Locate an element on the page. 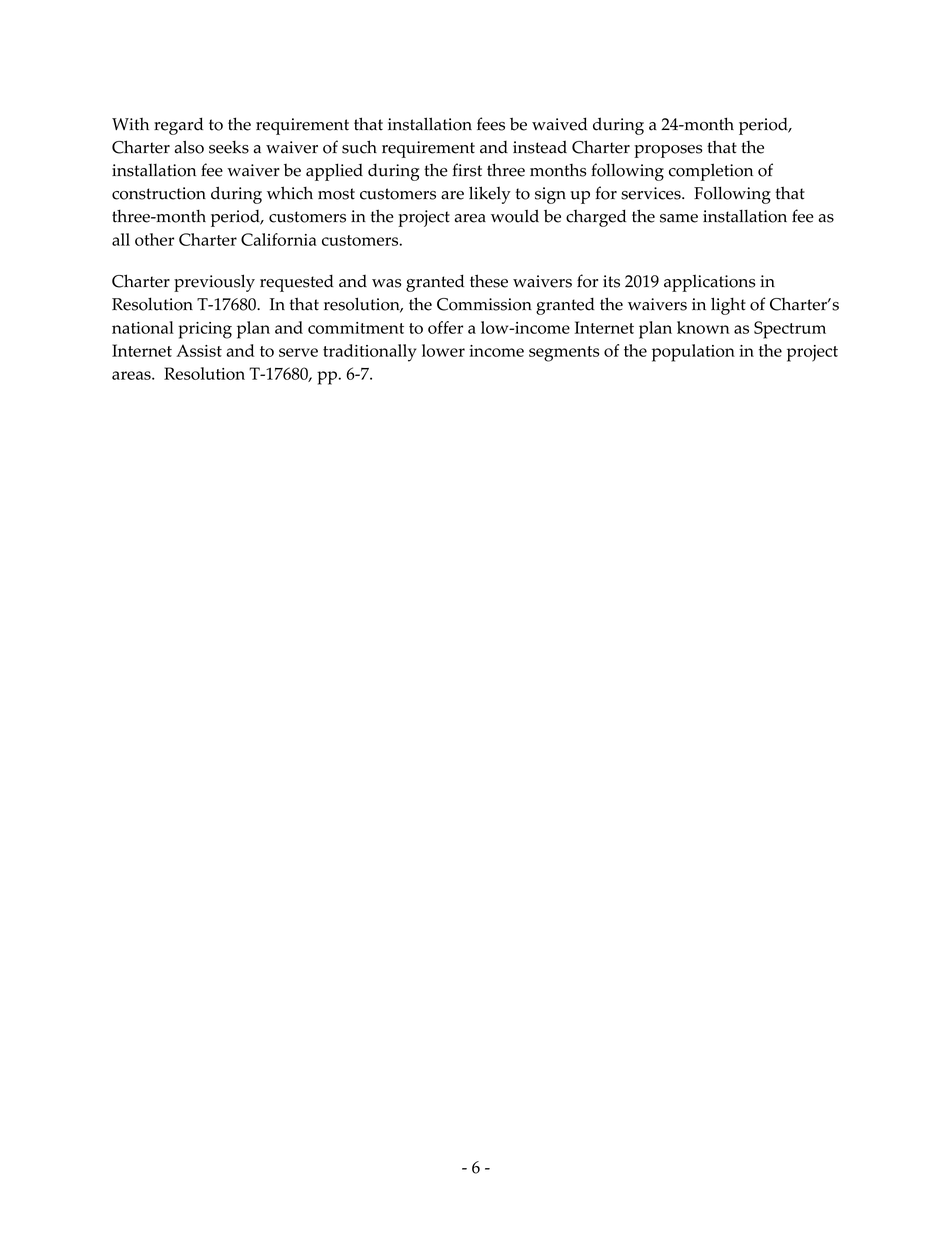 The height and width of the document is (1233, 952). other is located at coordinates (154, 239).
